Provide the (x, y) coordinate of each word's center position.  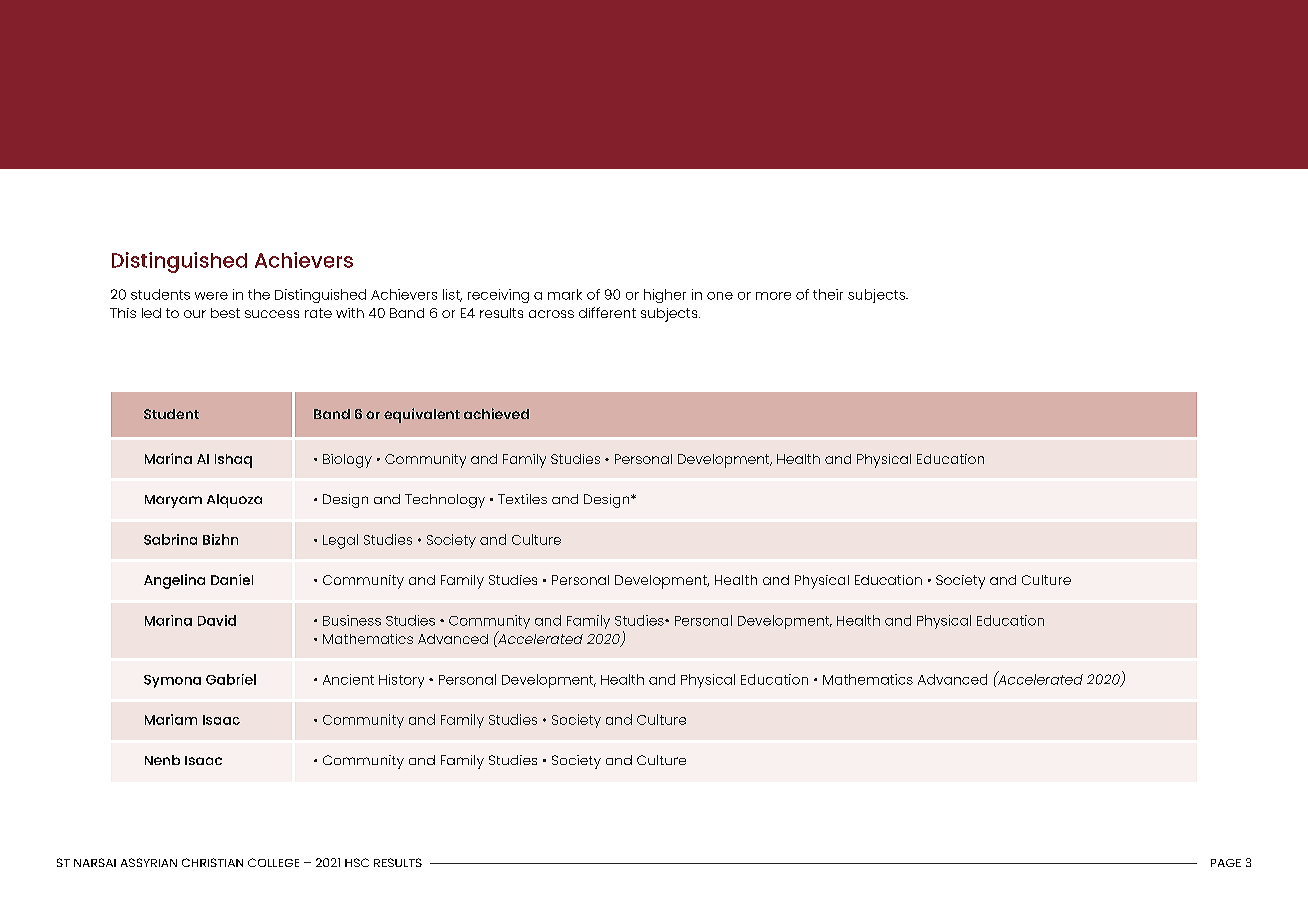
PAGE (1226, 863)
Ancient (348, 679)
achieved (496, 413)
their (828, 294)
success (272, 314)
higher (665, 296)
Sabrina (170, 539)
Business (352, 620)
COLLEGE (273, 862)
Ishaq (233, 461)
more (773, 296)
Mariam (171, 719)
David (217, 620)
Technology (445, 501)
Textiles (522, 499)
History (401, 681)
